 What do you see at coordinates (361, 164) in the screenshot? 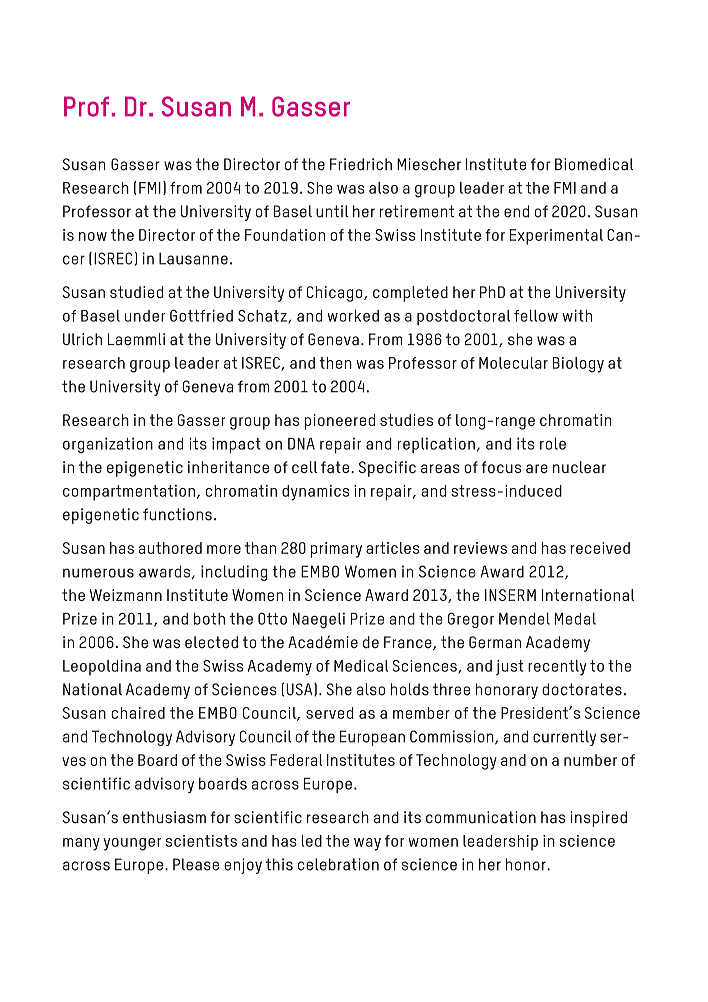
I see `Friedrich` at bounding box center [361, 164].
